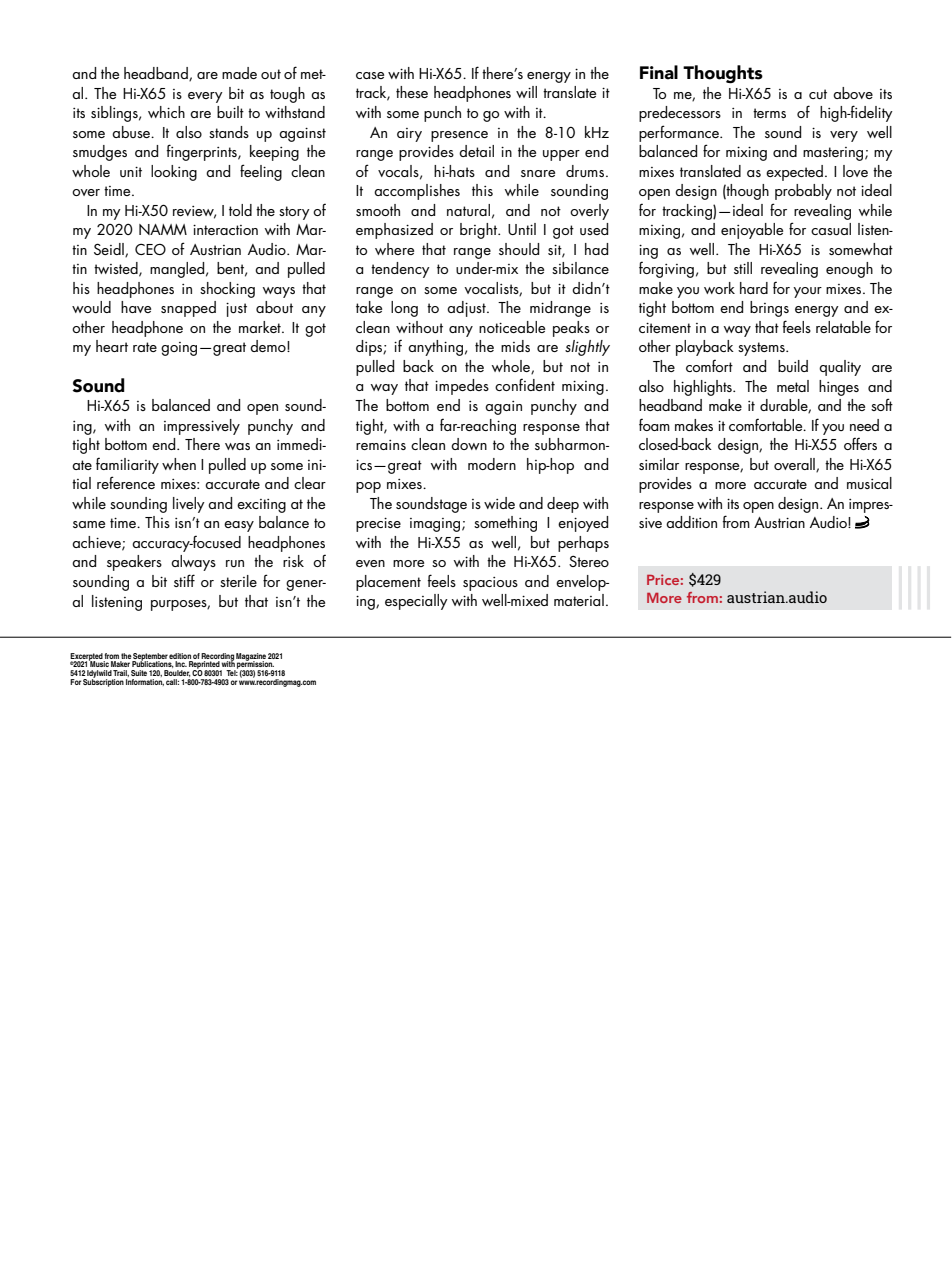 Image resolution: width=952 pixels, height=1275 pixels. What do you see at coordinates (579, 600) in the screenshot?
I see `material` at bounding box center [579, 600].
